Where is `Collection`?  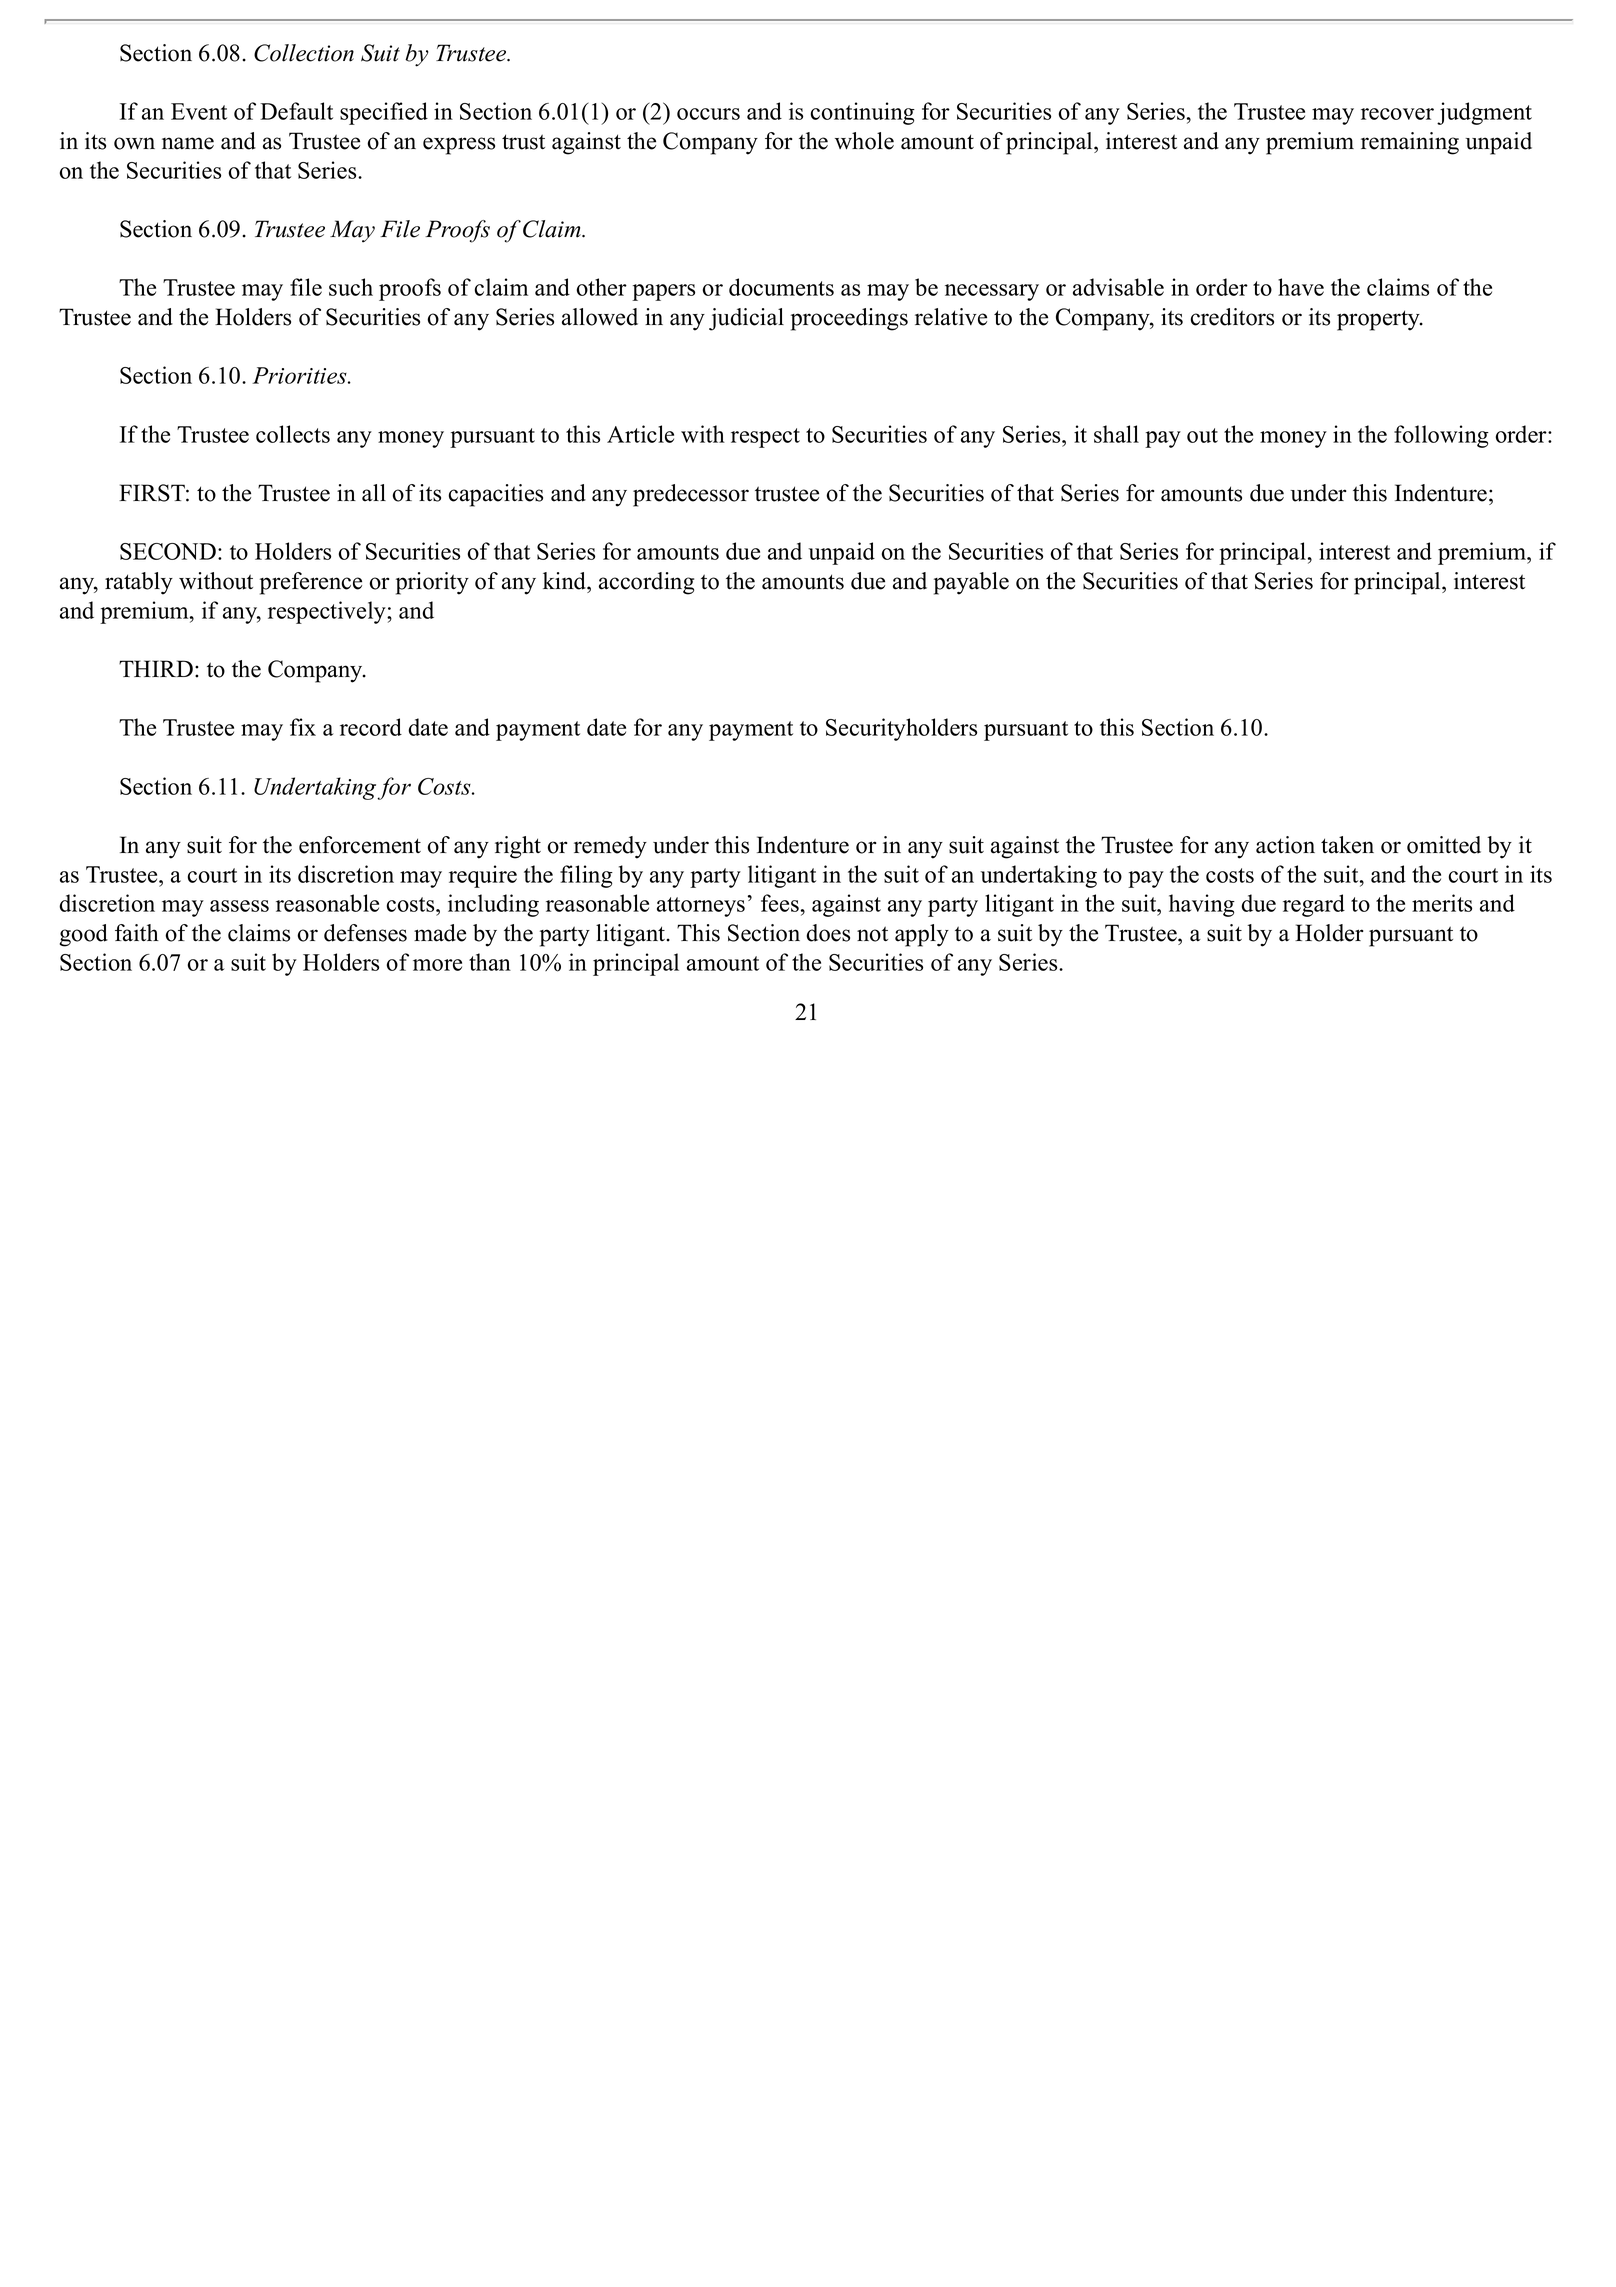 Collection is located at coordinates (304, 53).
